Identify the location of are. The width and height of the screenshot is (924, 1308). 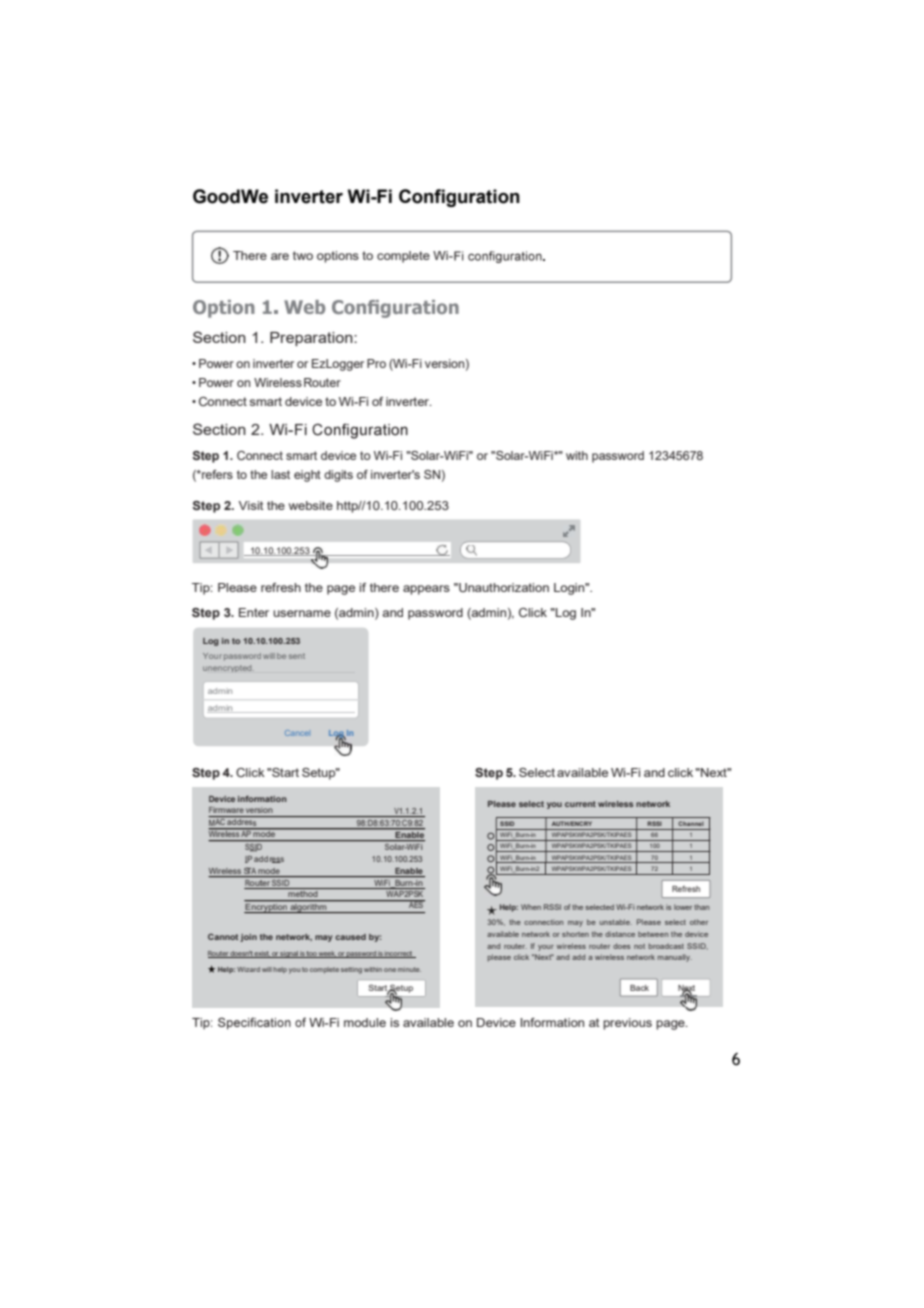
(280, 256).
